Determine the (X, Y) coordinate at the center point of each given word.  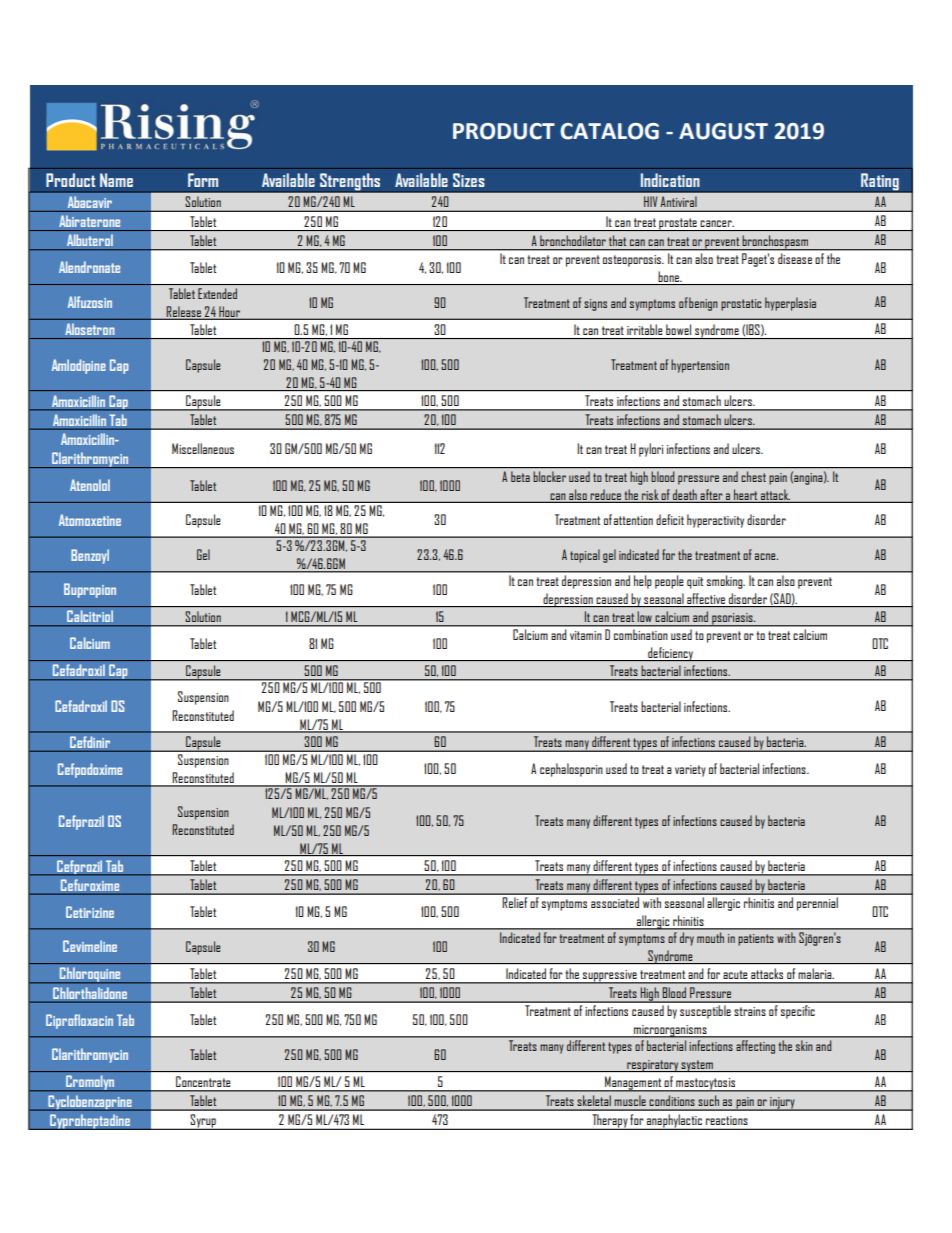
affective (706, 598)
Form (203, 180)
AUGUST (723, 131)
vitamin (586, 635)
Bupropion (90, 590)
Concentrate (203, 1081)
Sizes (469, 180)
